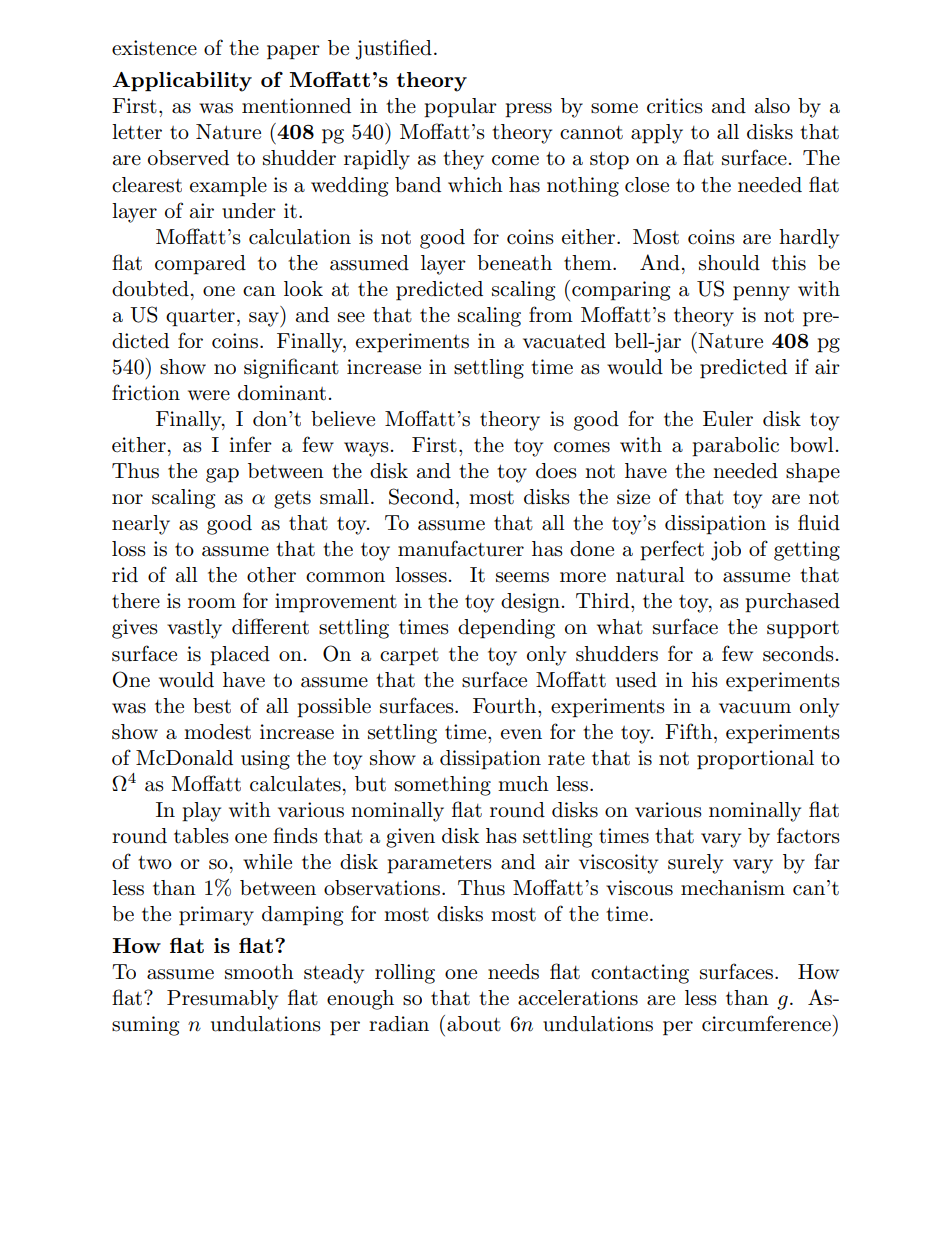 This screenshot has width=952, height=1233. I want to click on job, so click(726, 551).
